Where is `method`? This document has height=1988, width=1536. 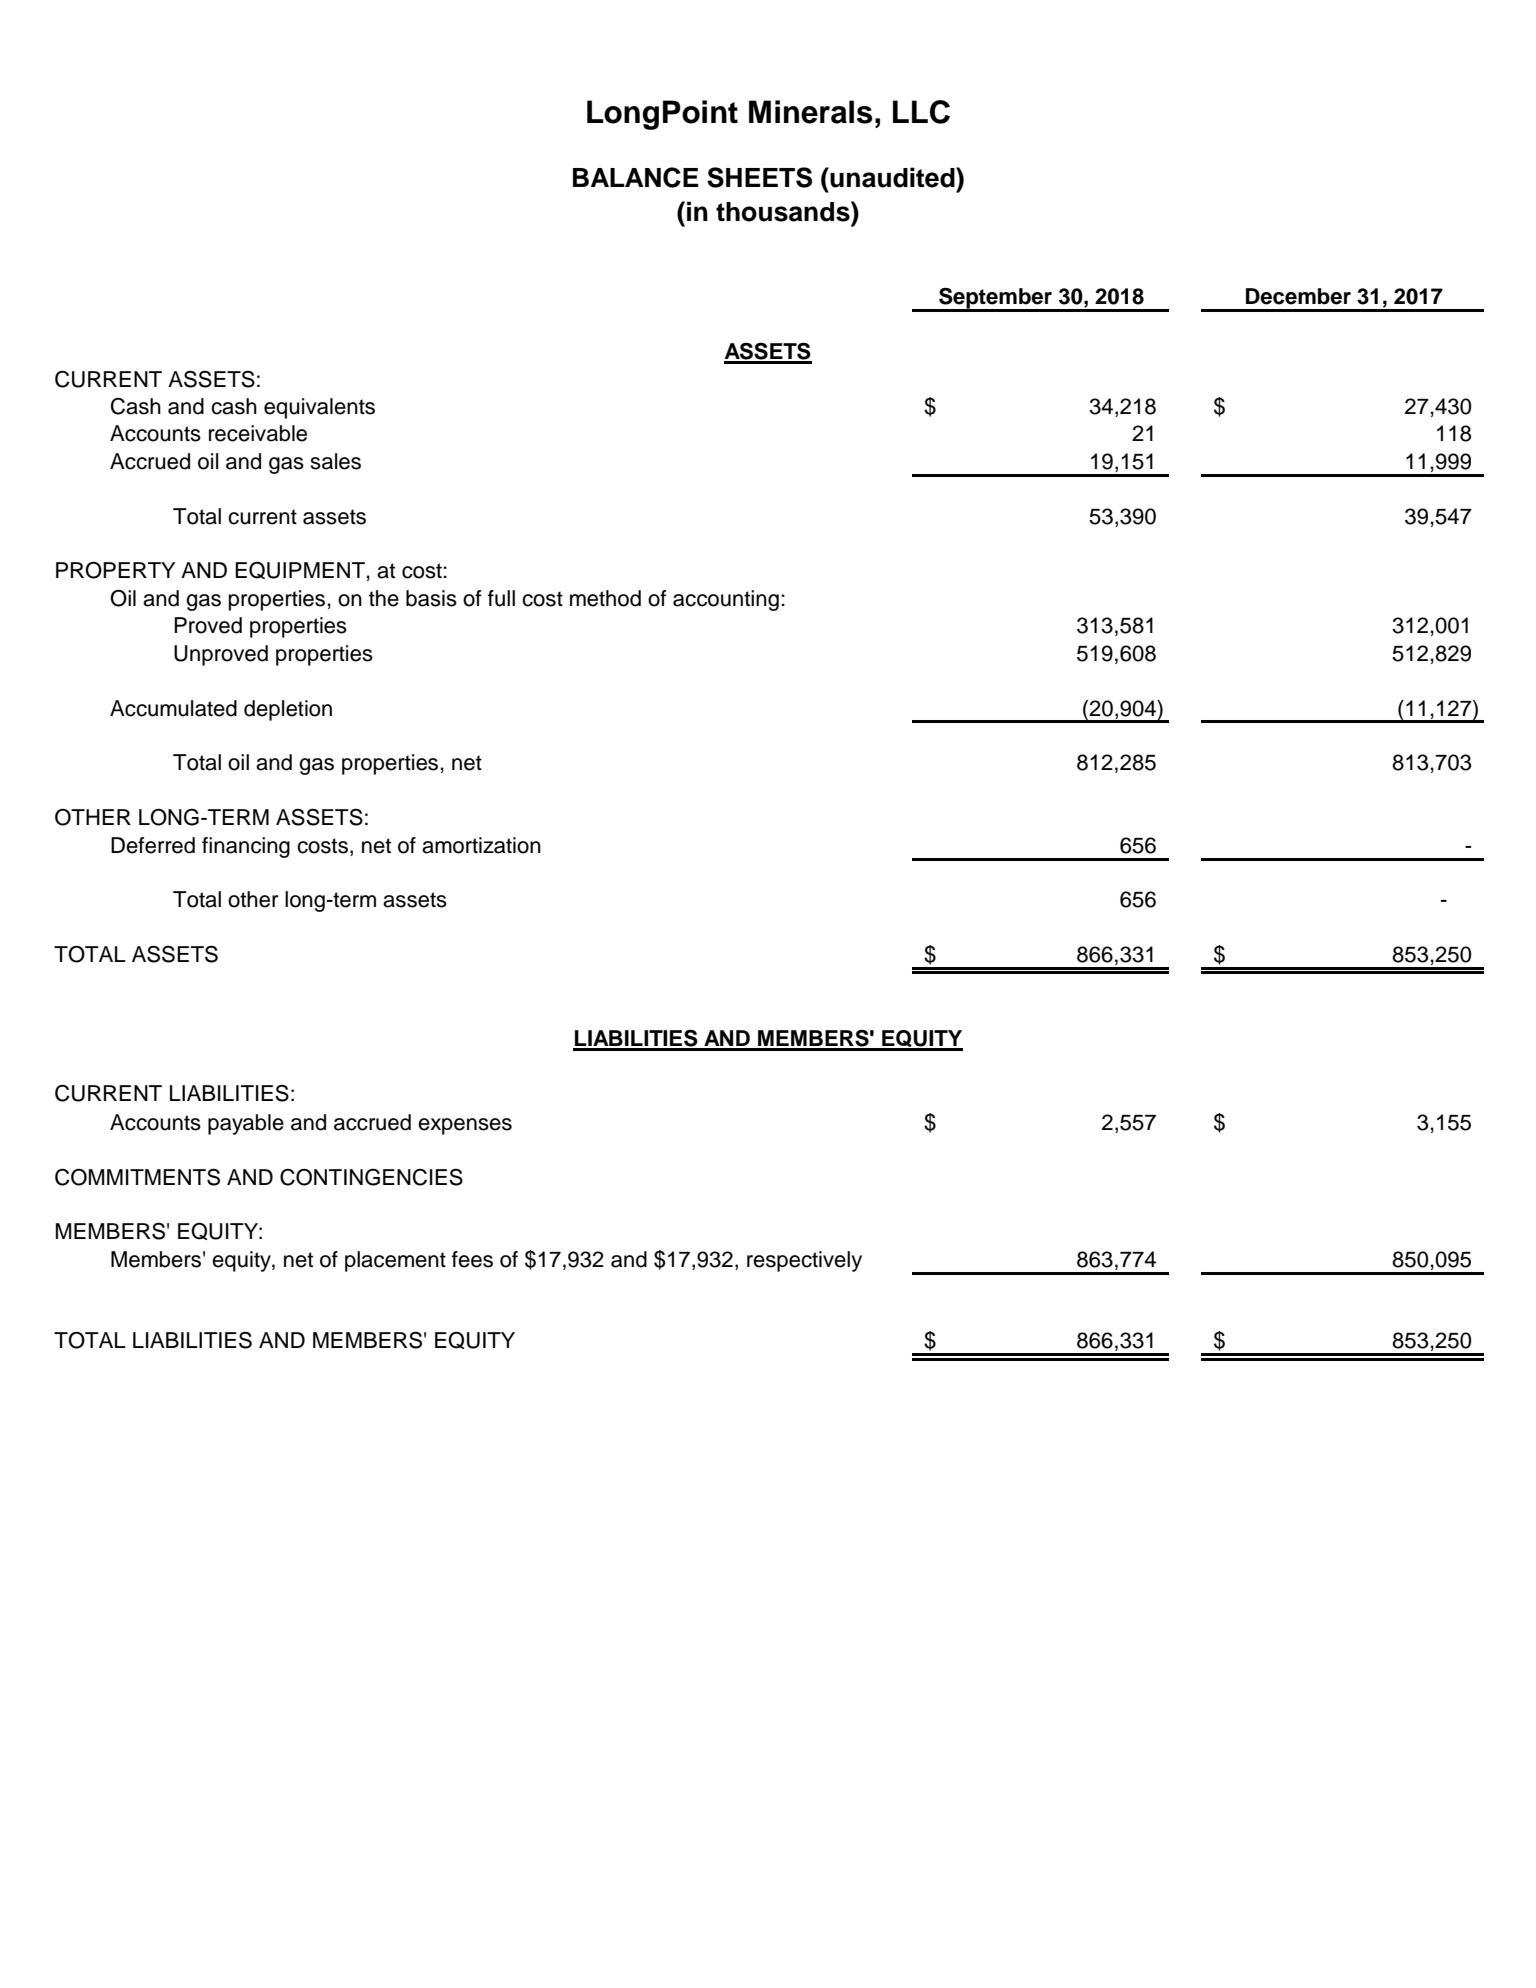 method is located at coordinates (605, 598).
